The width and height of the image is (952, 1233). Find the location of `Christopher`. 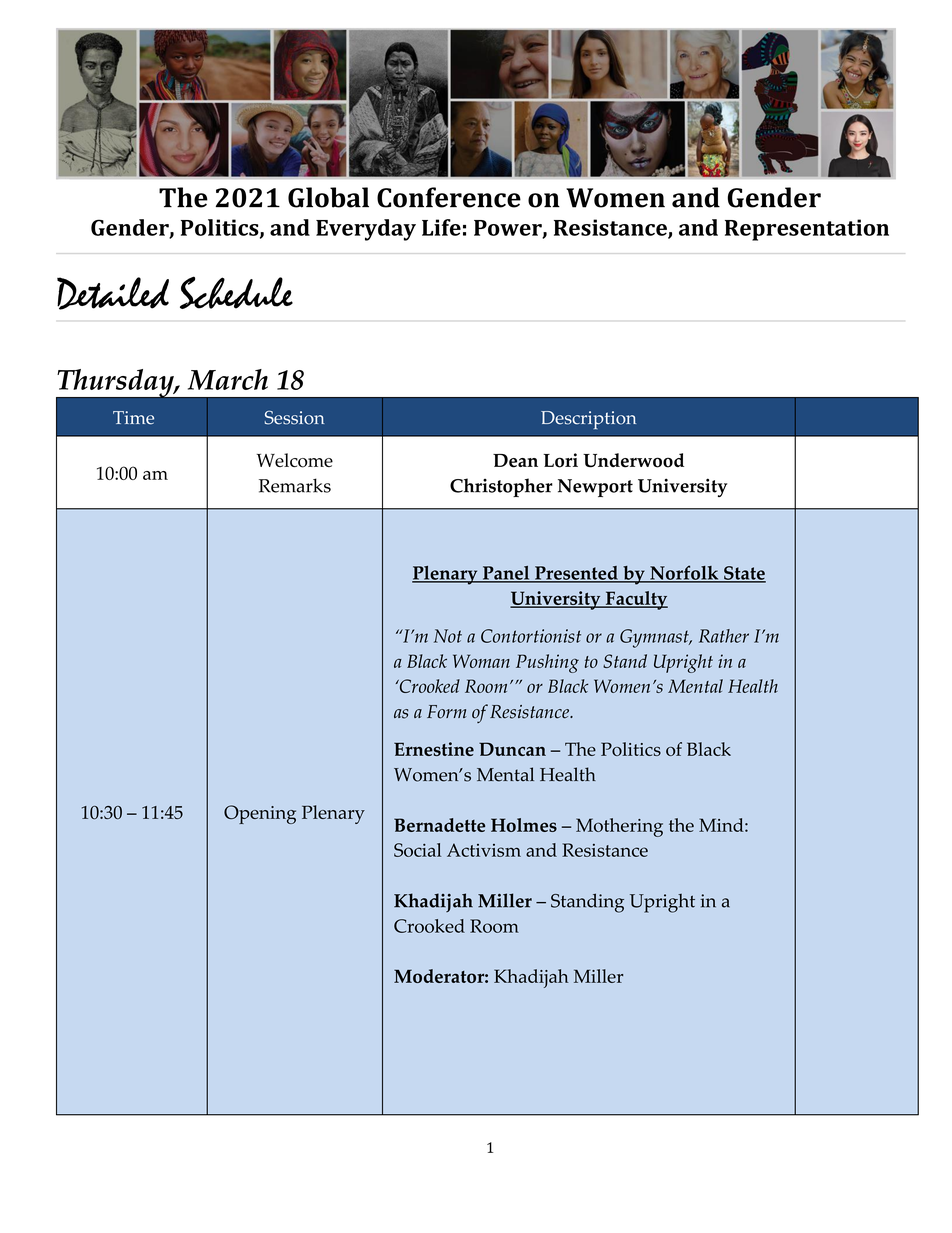

Christopher is located at coordinates (501, 487).
